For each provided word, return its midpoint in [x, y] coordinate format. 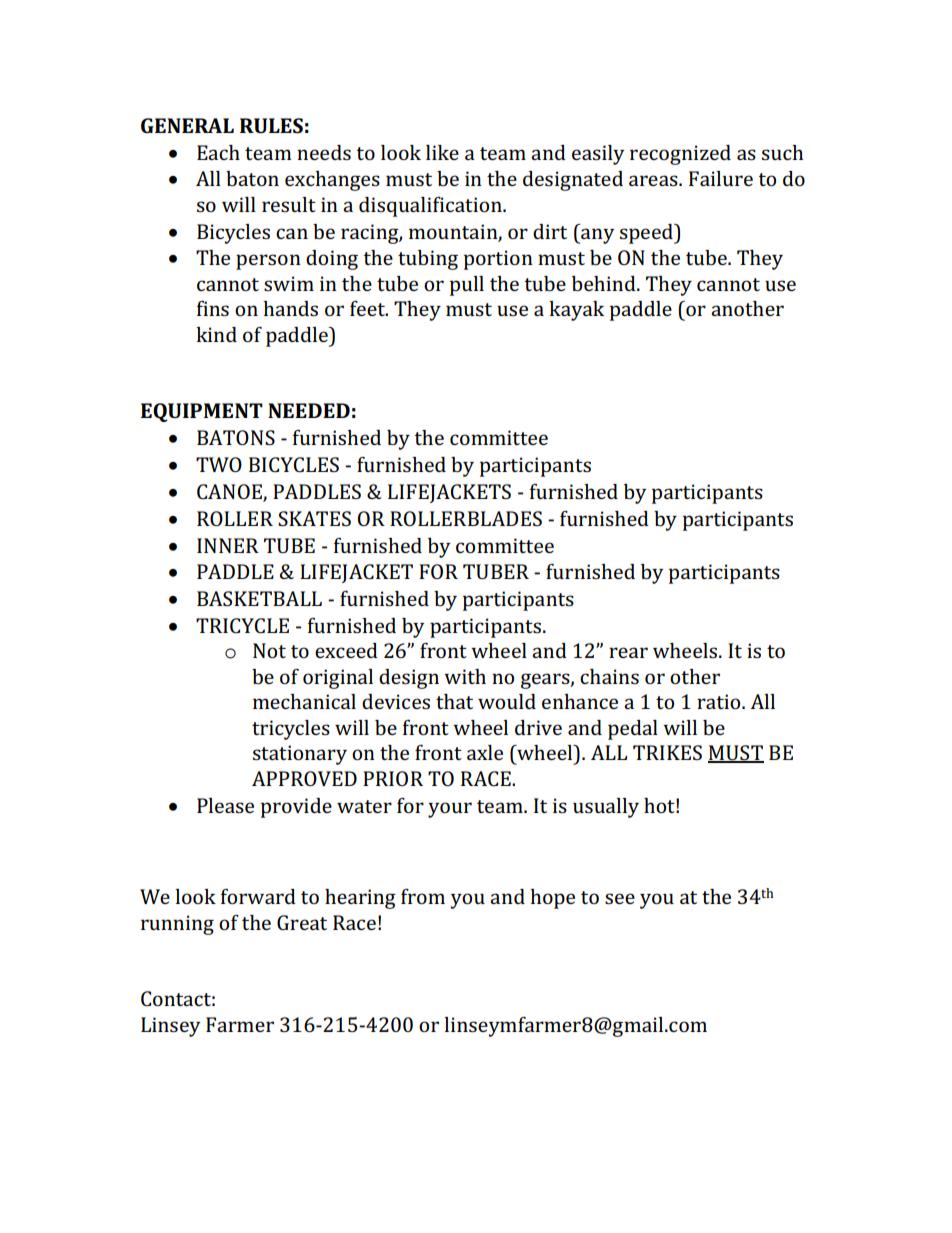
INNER [228, 545]
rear [628, 652]
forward [258, 896]
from [423, 896]
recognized [680, 155]
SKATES [314, 518]
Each [218, 152]
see [620, 898]
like [442, 152]
